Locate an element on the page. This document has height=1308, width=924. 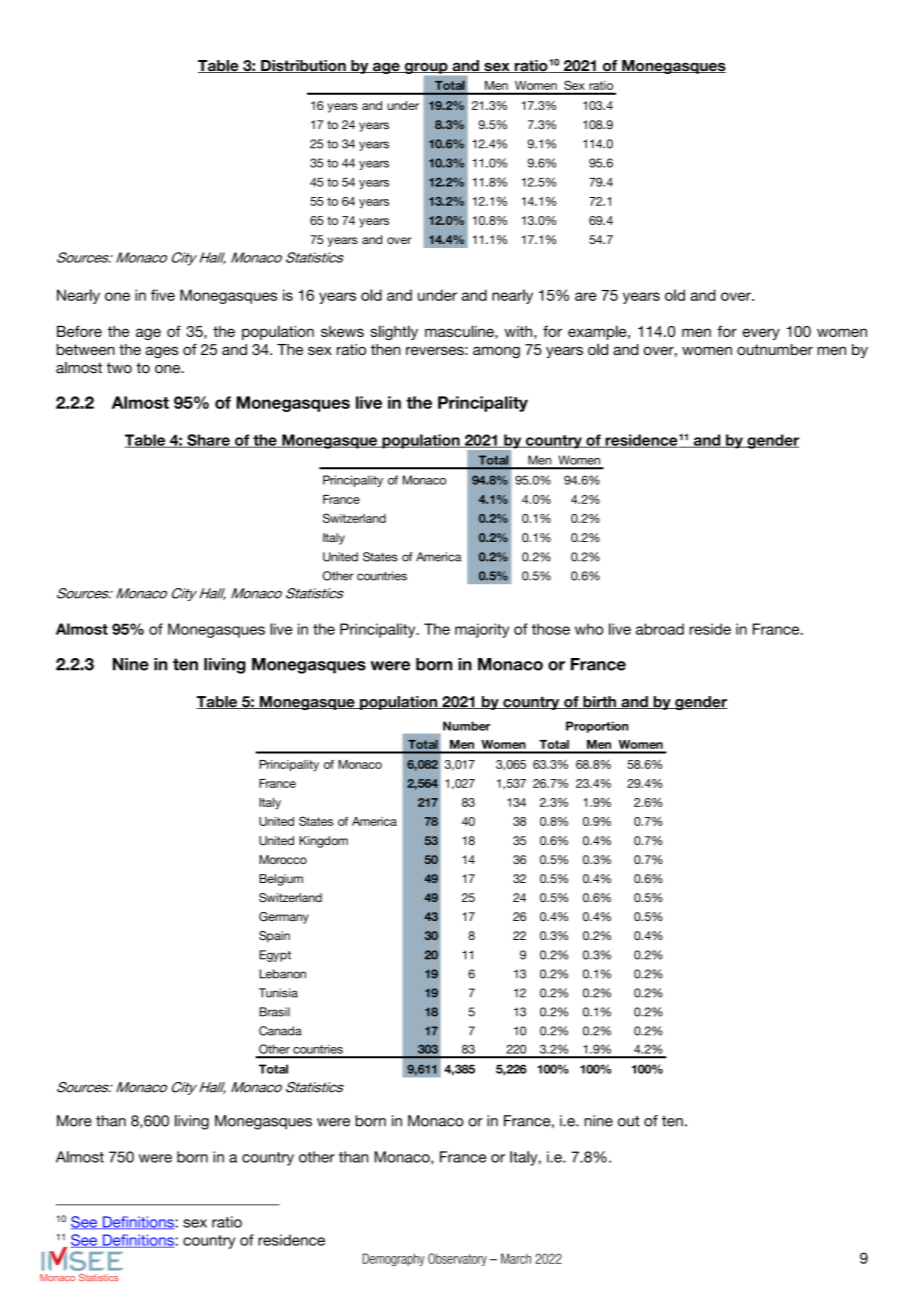
Belgium is located at coordinates (281, 880).
